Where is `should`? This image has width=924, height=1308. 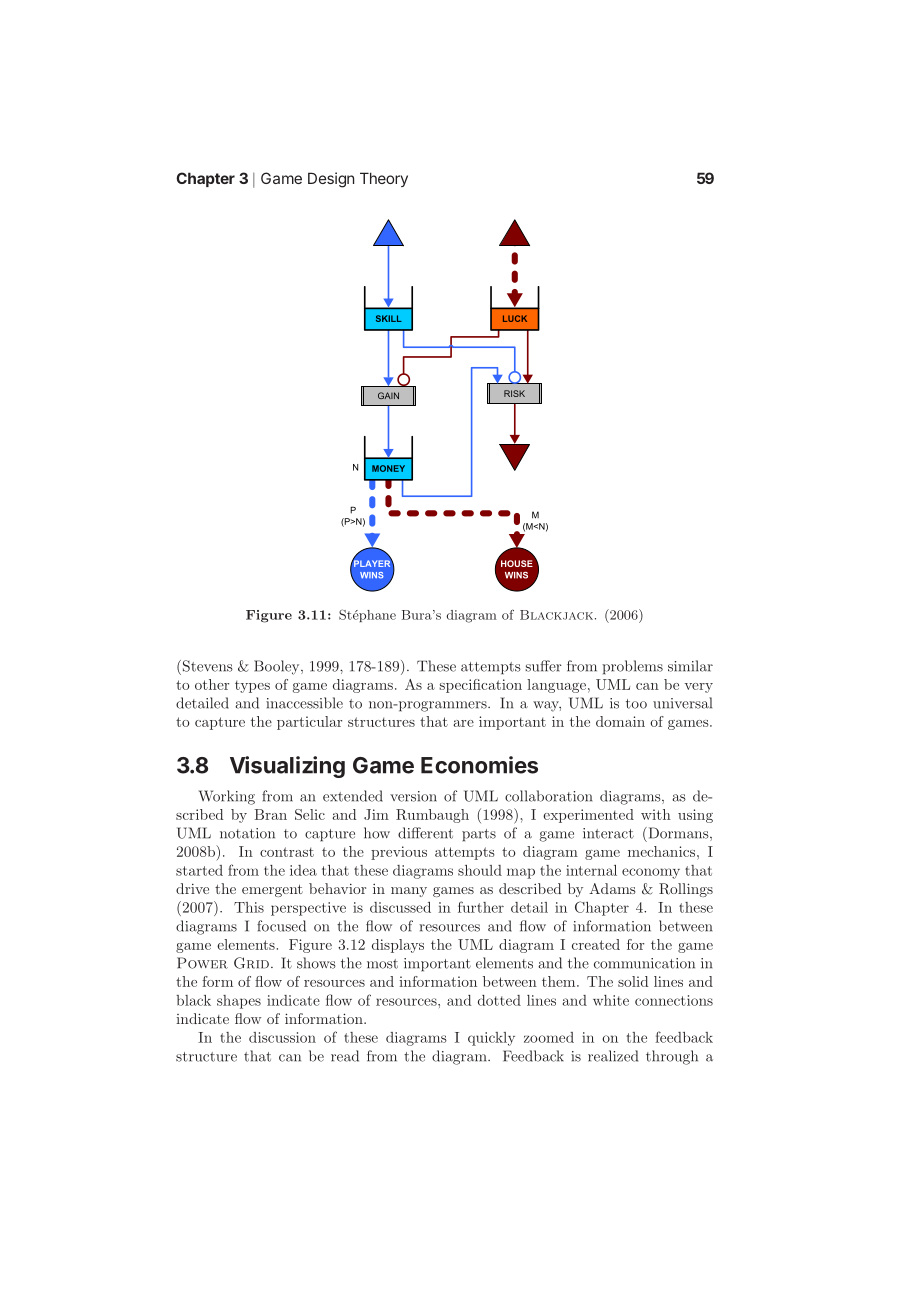 should is located at coordinates (480, 870).
